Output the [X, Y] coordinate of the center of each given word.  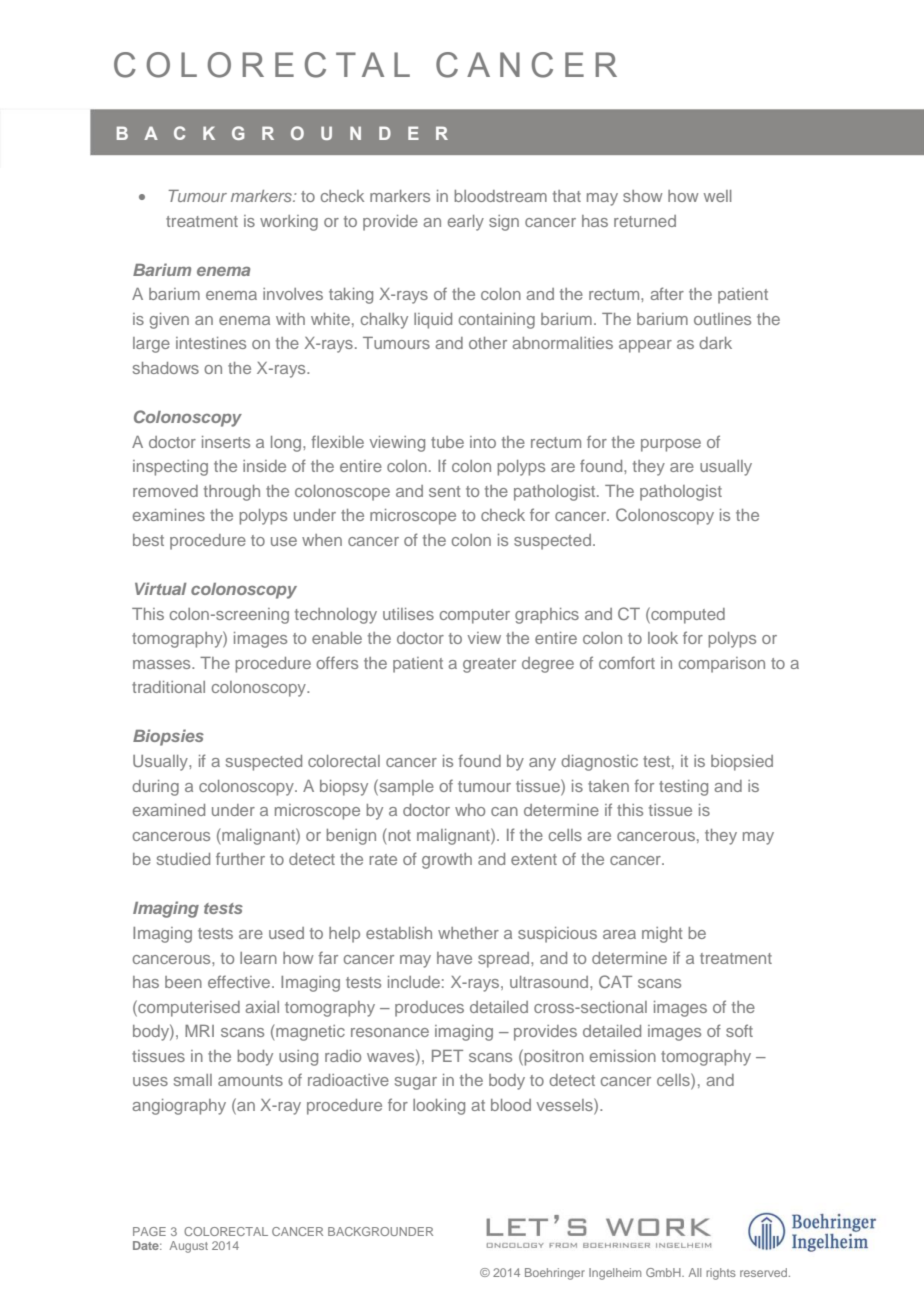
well [717, 196]
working [289, 223]
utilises [408, 614]
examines [169, 515]
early [466, 223]
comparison [722, 665]
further [240, 858]
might [662, 935]
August [189, 1247]
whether [468, 933]
